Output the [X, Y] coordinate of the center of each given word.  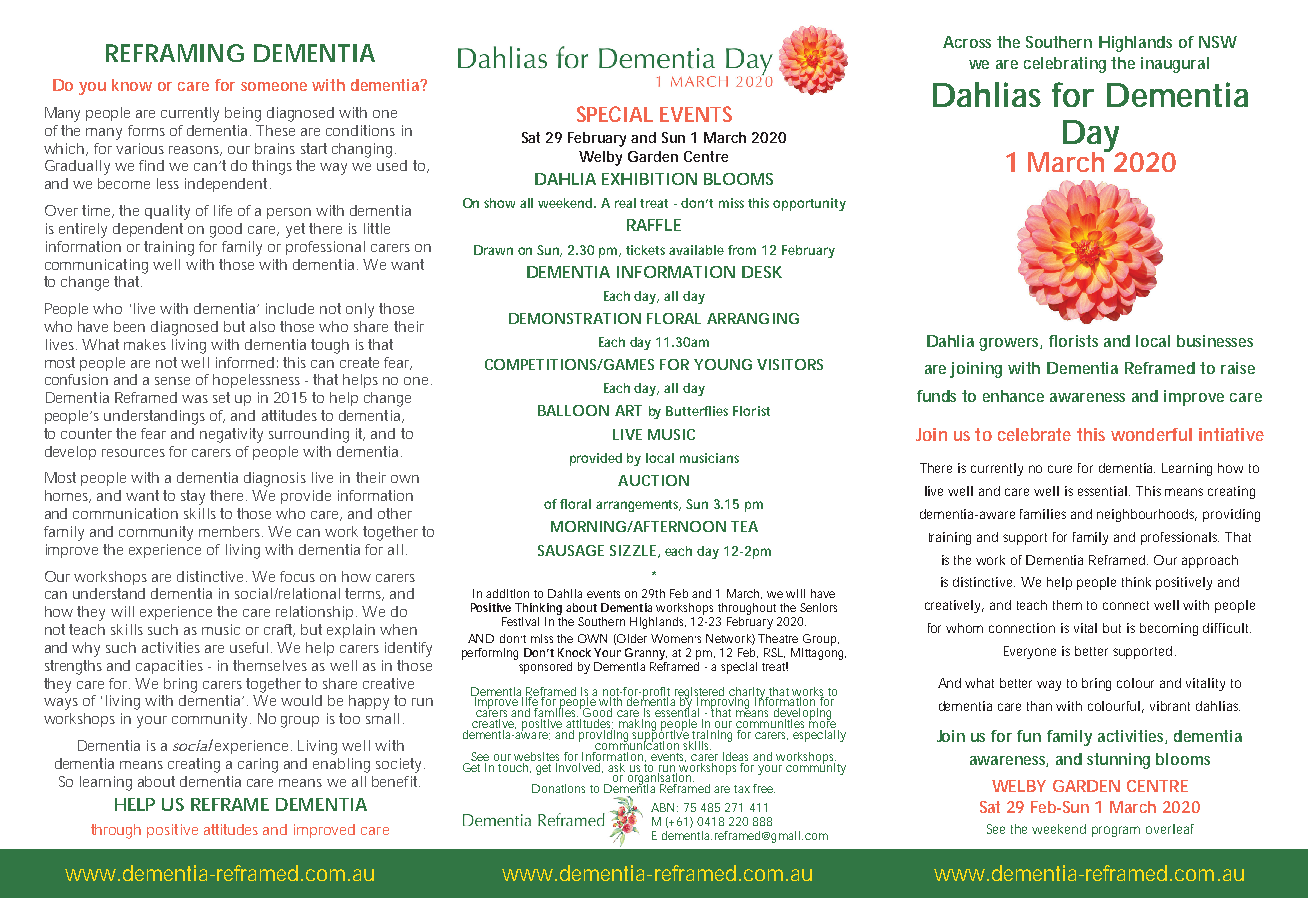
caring [258, 765]
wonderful [1151, 434]
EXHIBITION [649, 179]
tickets [648, 250]
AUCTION [653, 480]
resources [133, 453]
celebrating [1065, 65]
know [132, 85]
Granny [646, 654]
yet [295, 230]
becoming [1169, 629]
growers [1010, 344]
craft [279, 630]
